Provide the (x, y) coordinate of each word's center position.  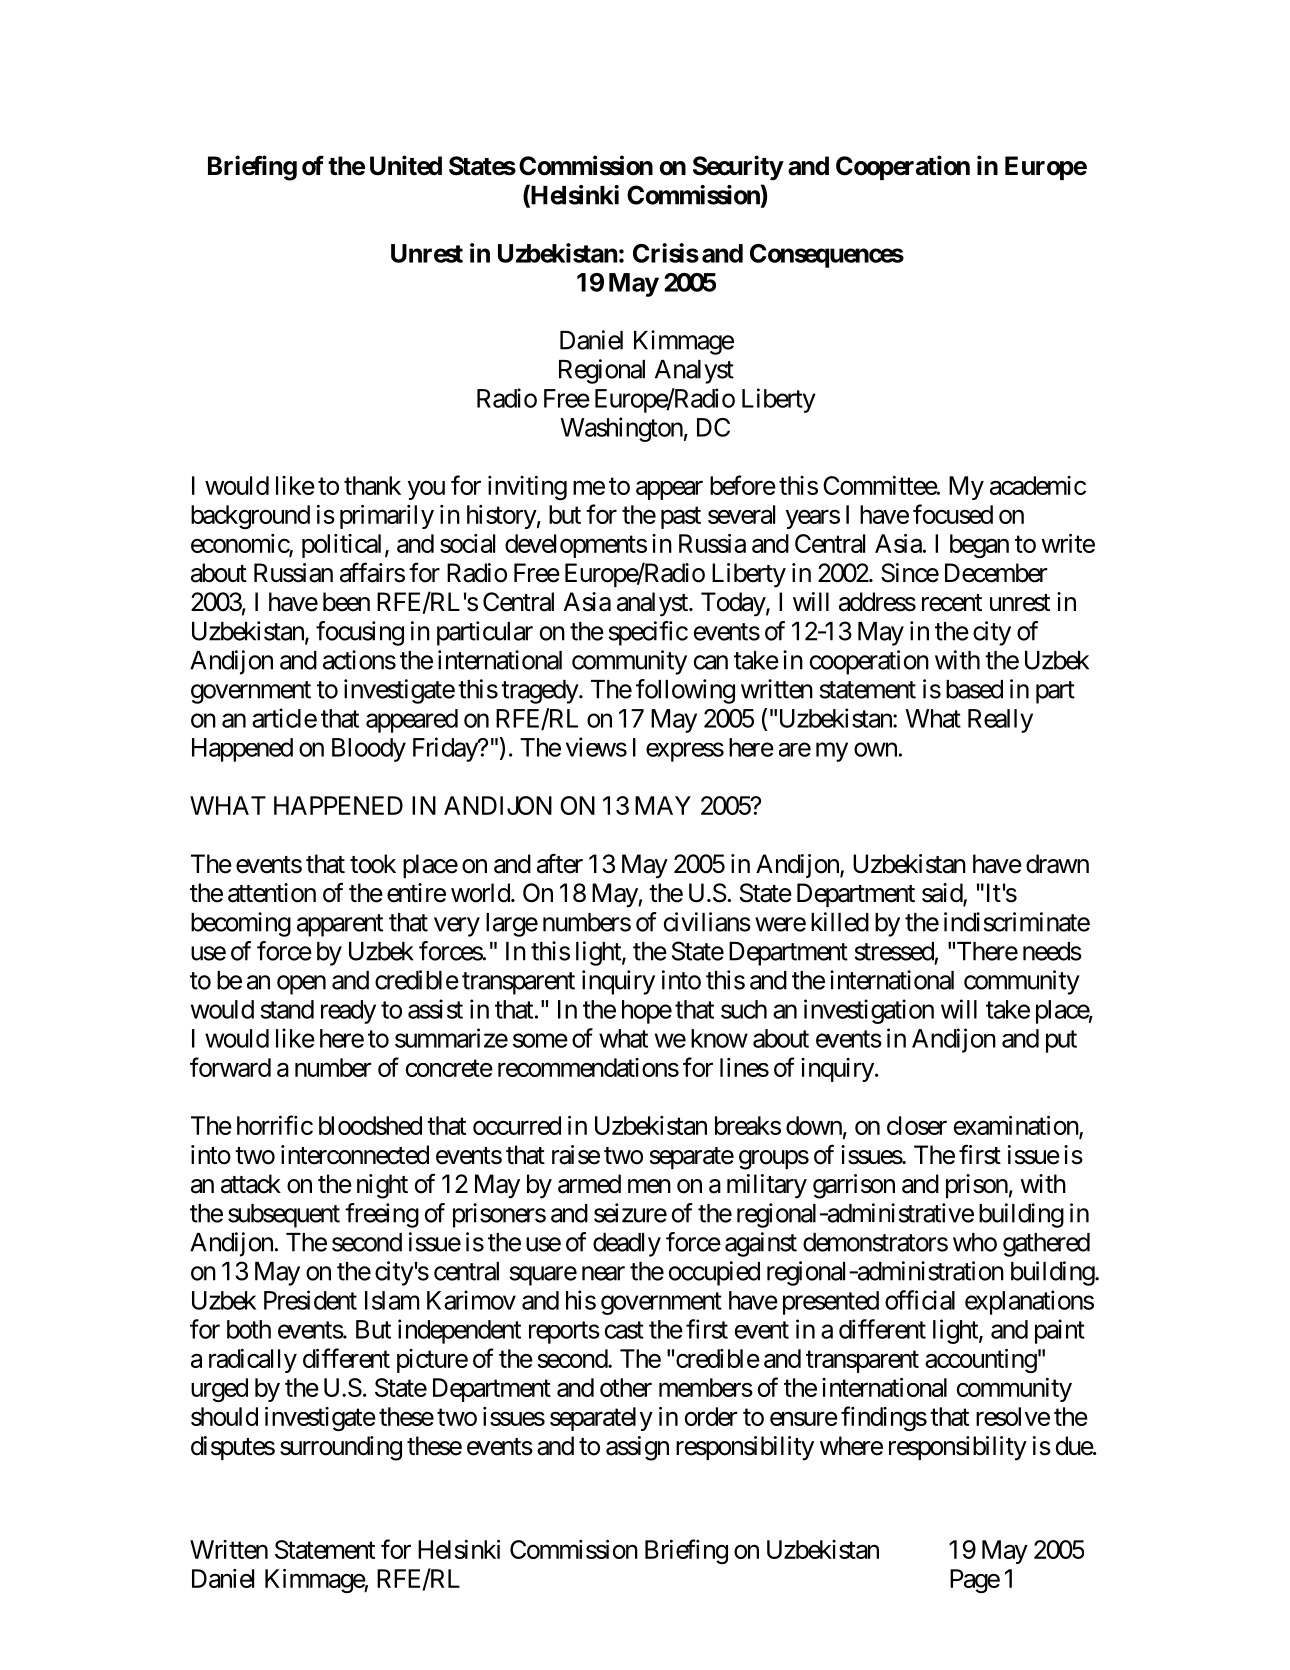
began (979, 546)
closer (917, 1125)
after (560, 863)
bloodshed (370, 1125)
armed (589, 1184)
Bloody (369, 750)
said (943, 894)
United (406, 165)
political (341, 546)
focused (953, 514)
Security (738, 168)
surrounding (341, 1448)
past (681, 518)
